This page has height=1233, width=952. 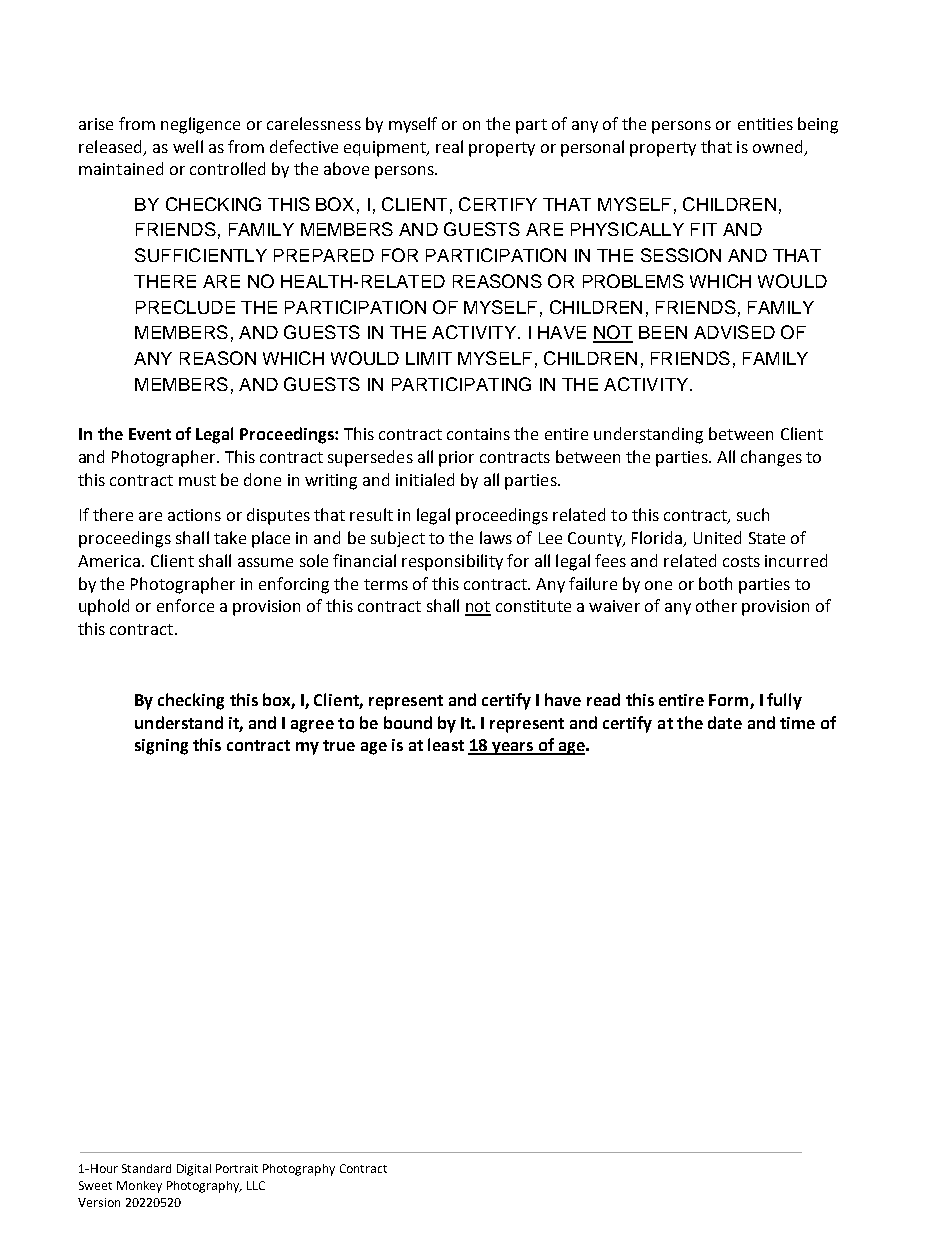 What do you see at coordinates (777, 146) in the page?
I see `owned` at bounding box center [777, 146].
